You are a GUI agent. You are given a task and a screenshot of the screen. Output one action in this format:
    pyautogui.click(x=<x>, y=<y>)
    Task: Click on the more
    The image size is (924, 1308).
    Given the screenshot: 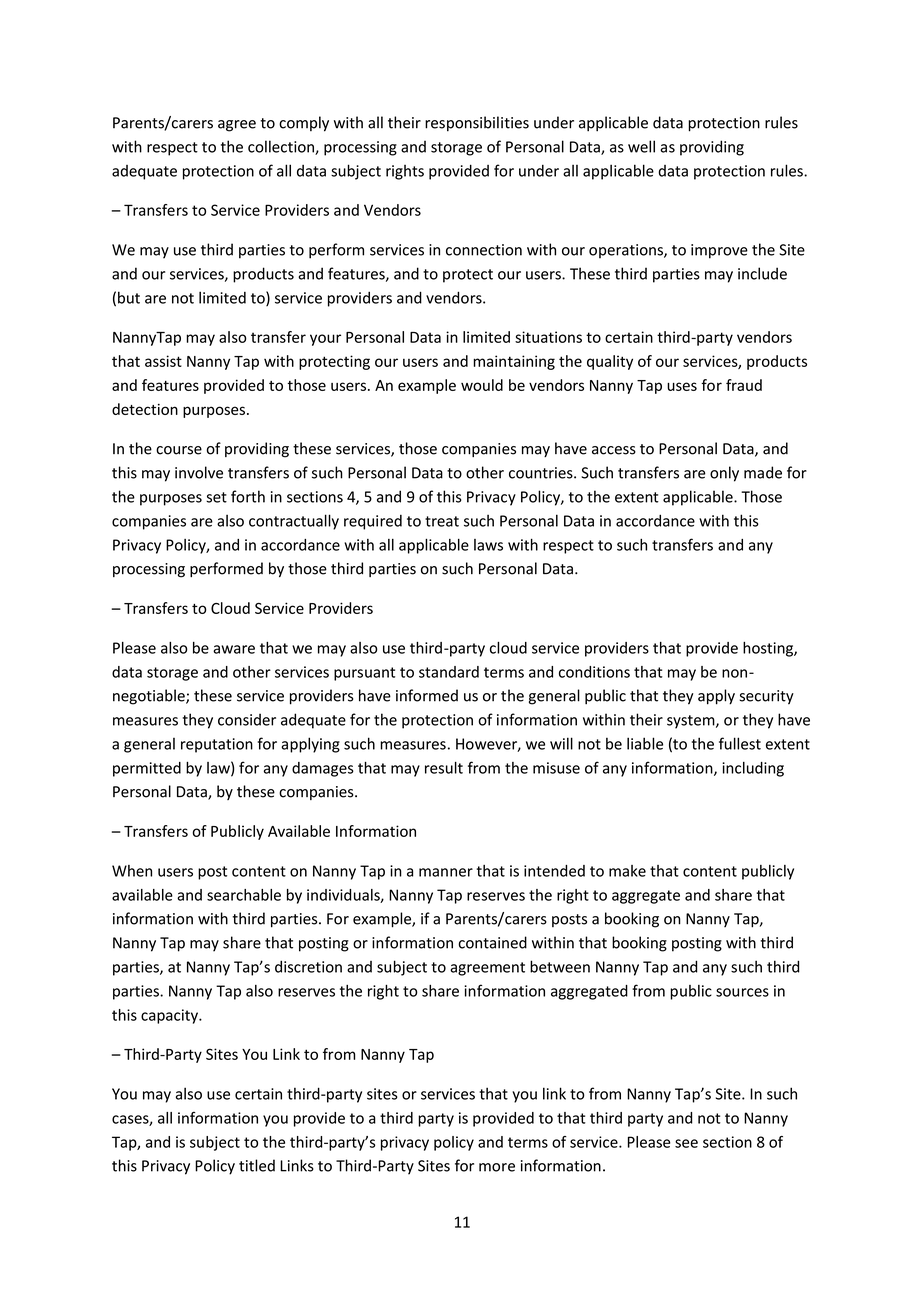 What is the action you would take?
    pyautogui.click(x=497, y=1167)
